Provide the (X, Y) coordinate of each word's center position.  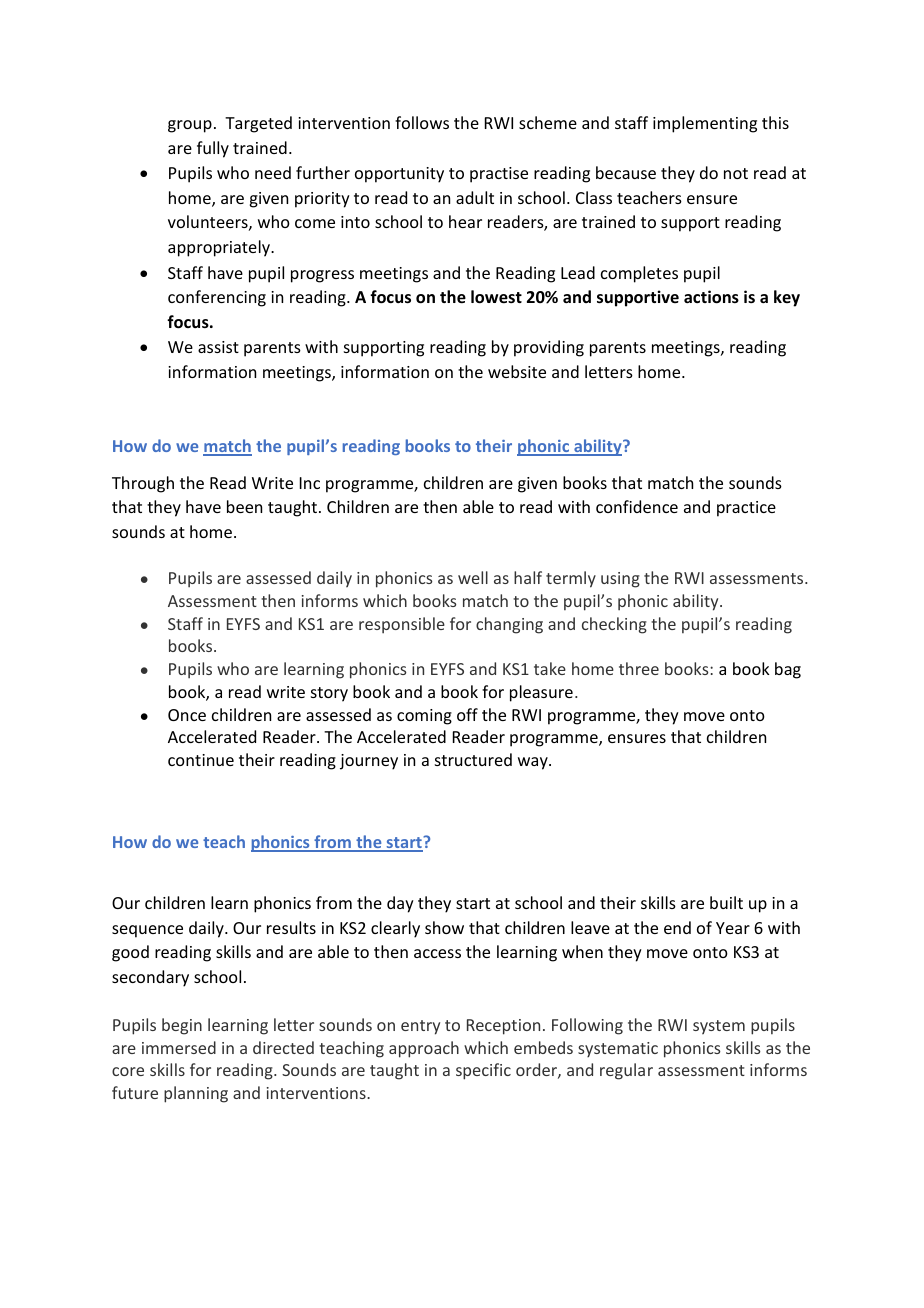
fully (213, 149)
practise (499, 175)
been (244, 506)
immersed (179, 1047)
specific (483, 1071)
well (473, 577)
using (620, 580)
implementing (705, 124)
